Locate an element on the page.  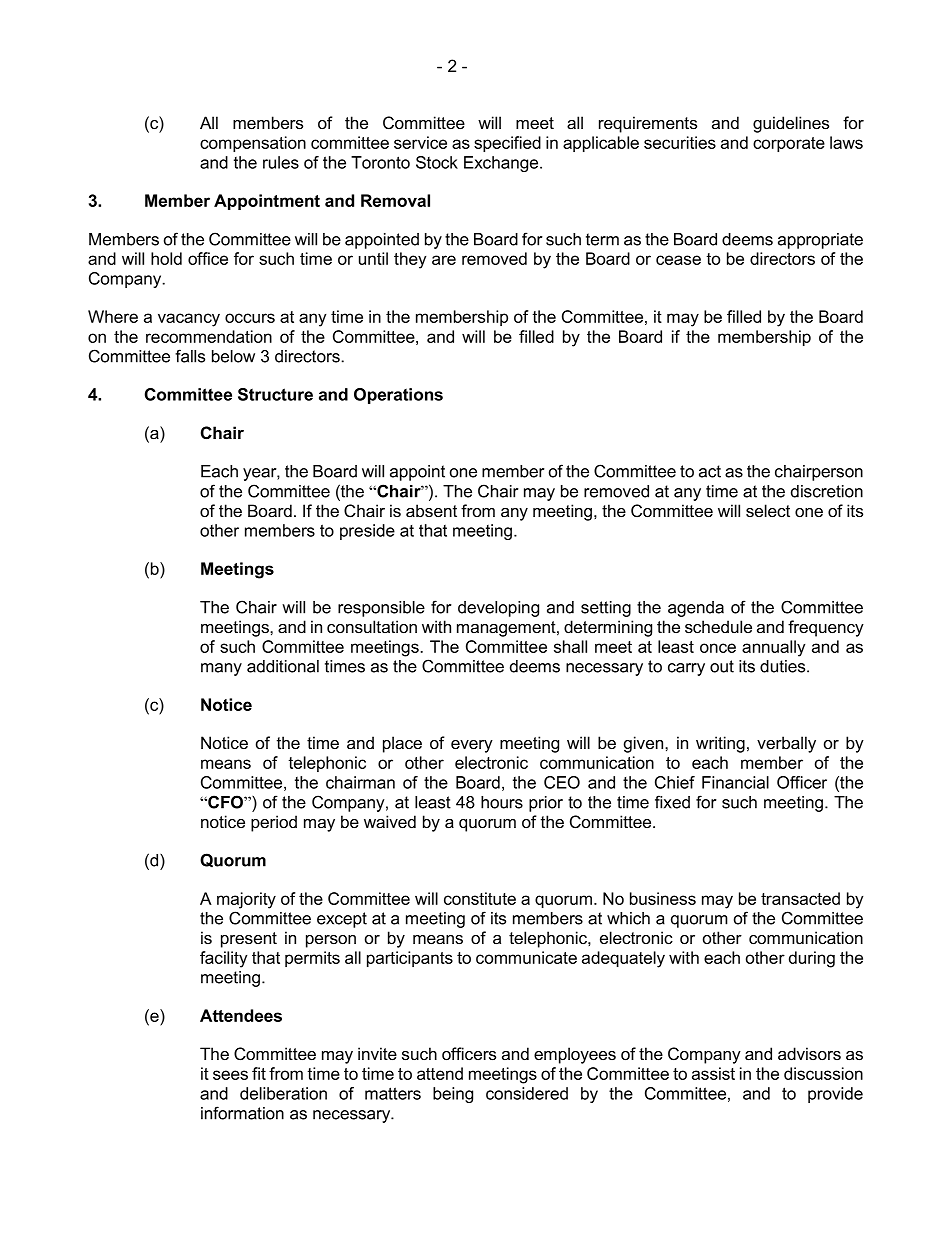
compensation is located at coordinates (253, 144).
